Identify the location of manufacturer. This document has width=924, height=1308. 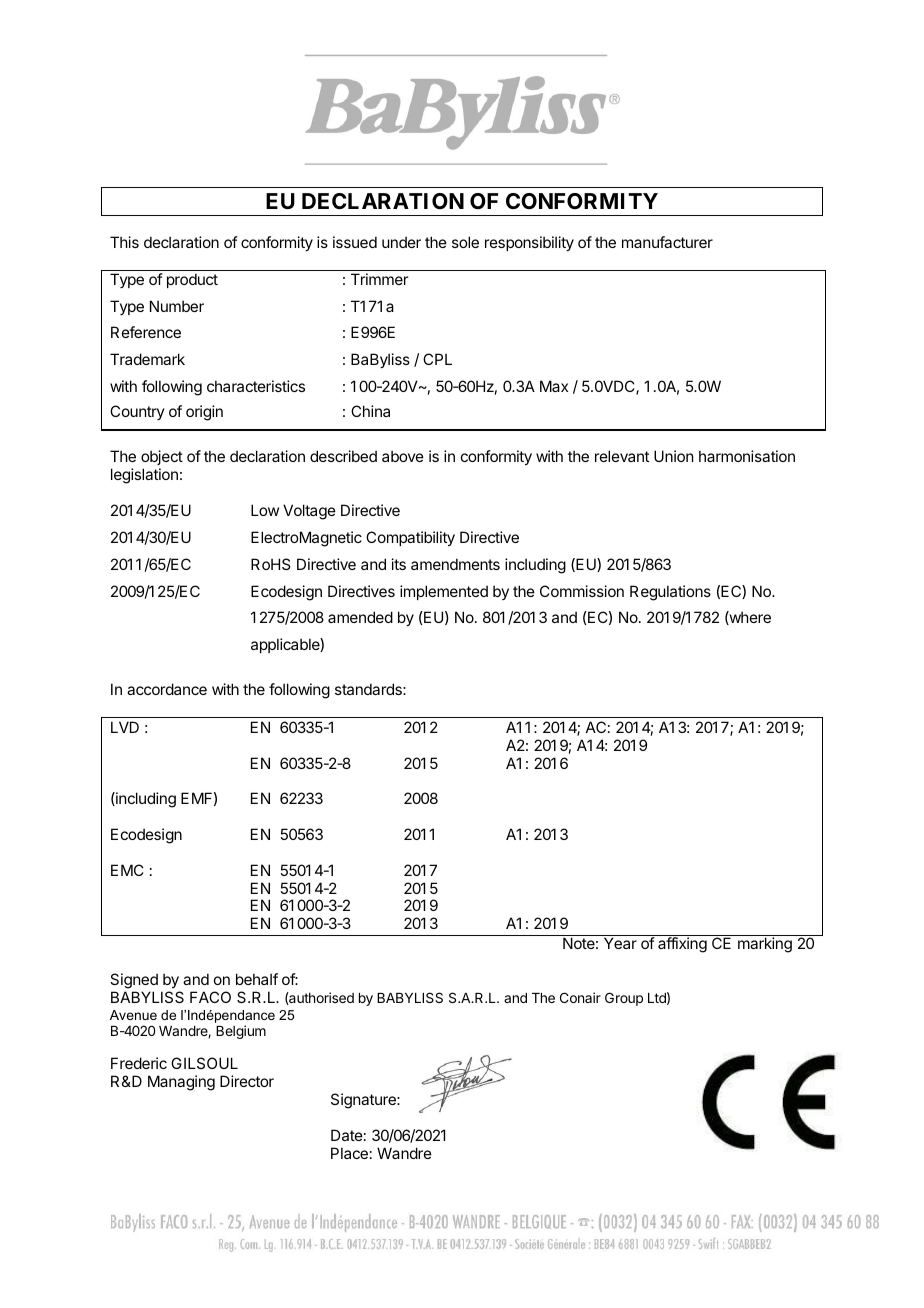
(667, 242).
